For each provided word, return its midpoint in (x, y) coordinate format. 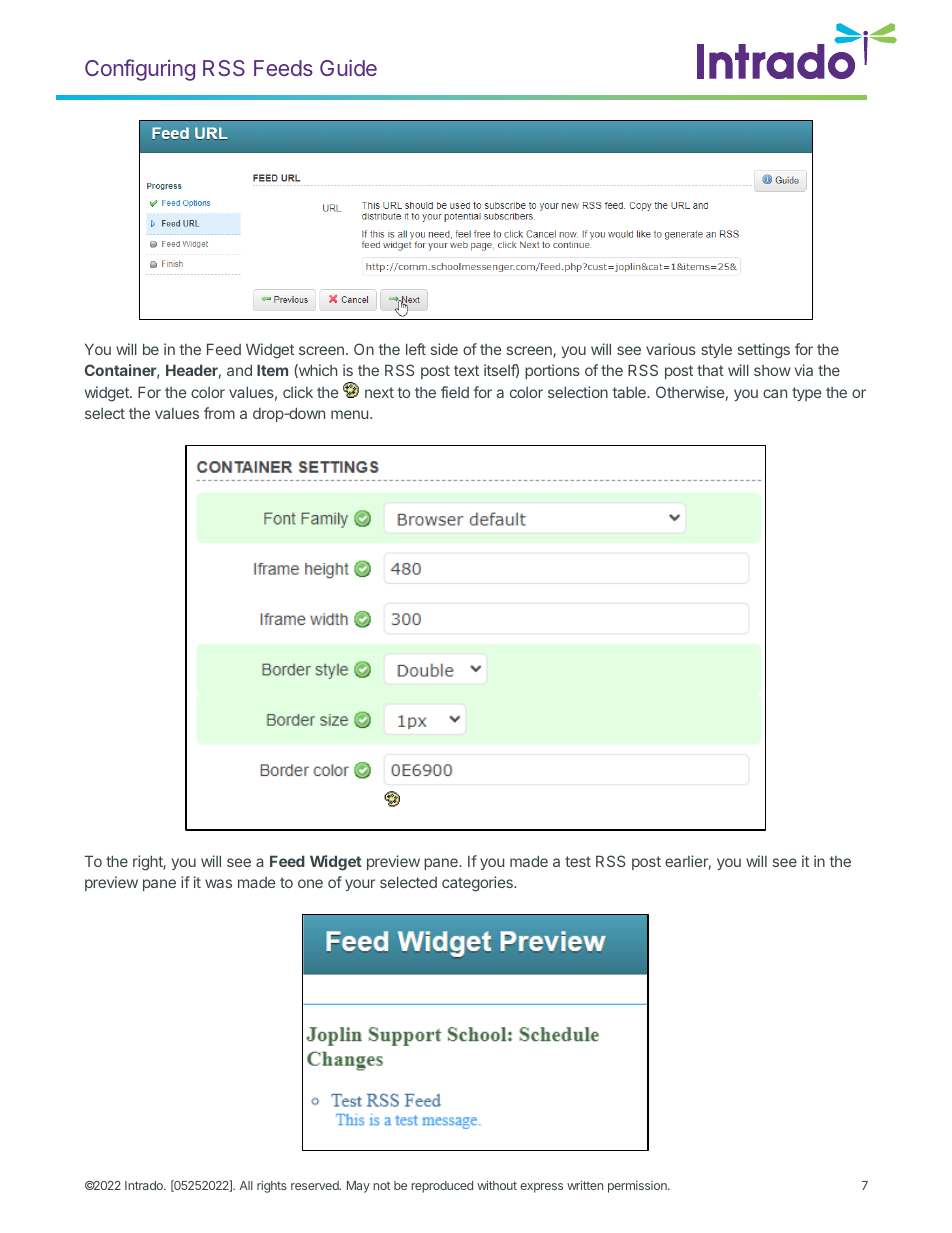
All (246, 1185)
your (360, 885)
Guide (348, 67)
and (239, 370)
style (716, 351)
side (444, 349)
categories (478, 884)
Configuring (140, 70)
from (219, 413)
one (310, 883)
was (218, 883)
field (455, 392)
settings (764, 351)
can (775, 393)
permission (638, 1186)
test (578, 861)
